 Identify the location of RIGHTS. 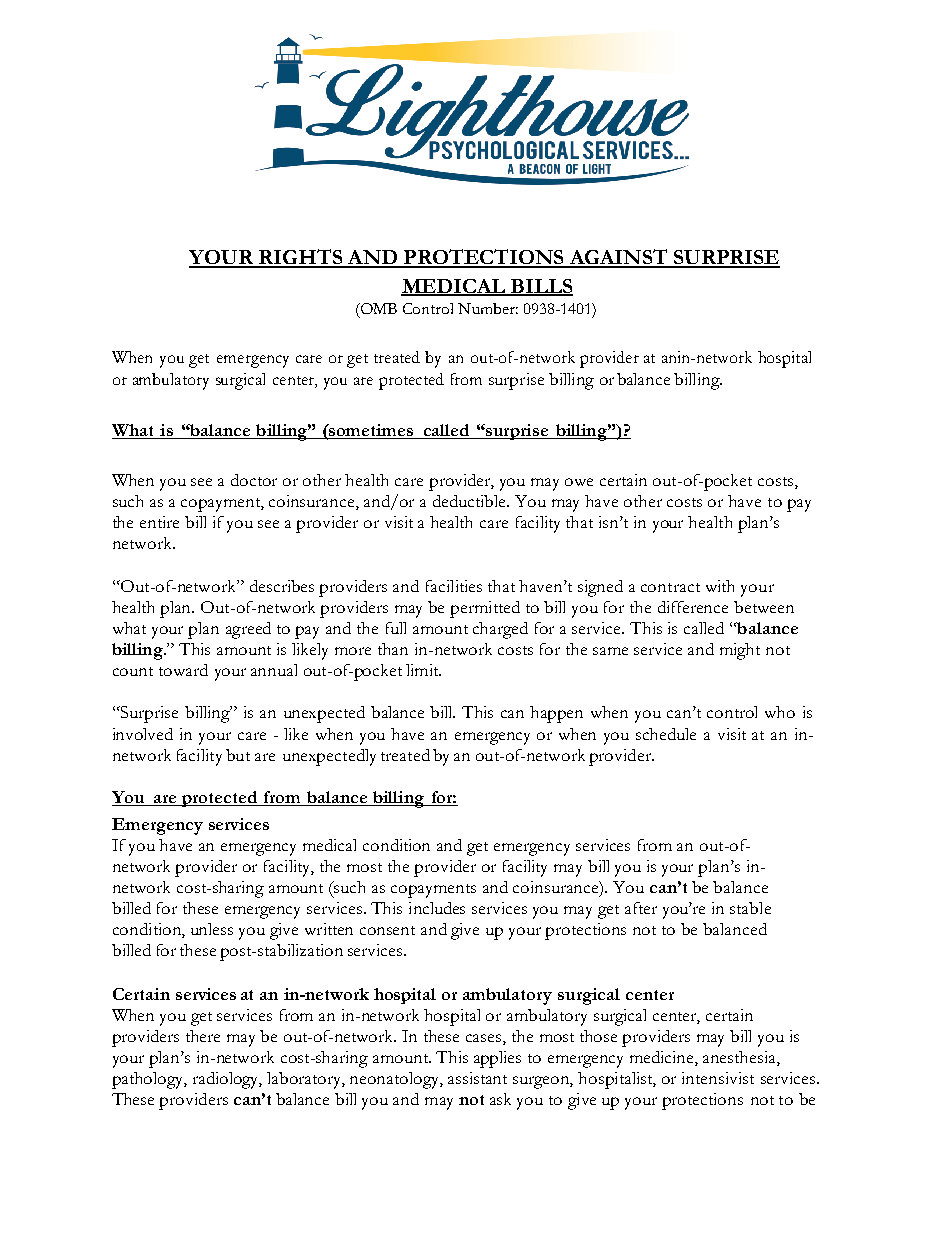
(301, 258).
